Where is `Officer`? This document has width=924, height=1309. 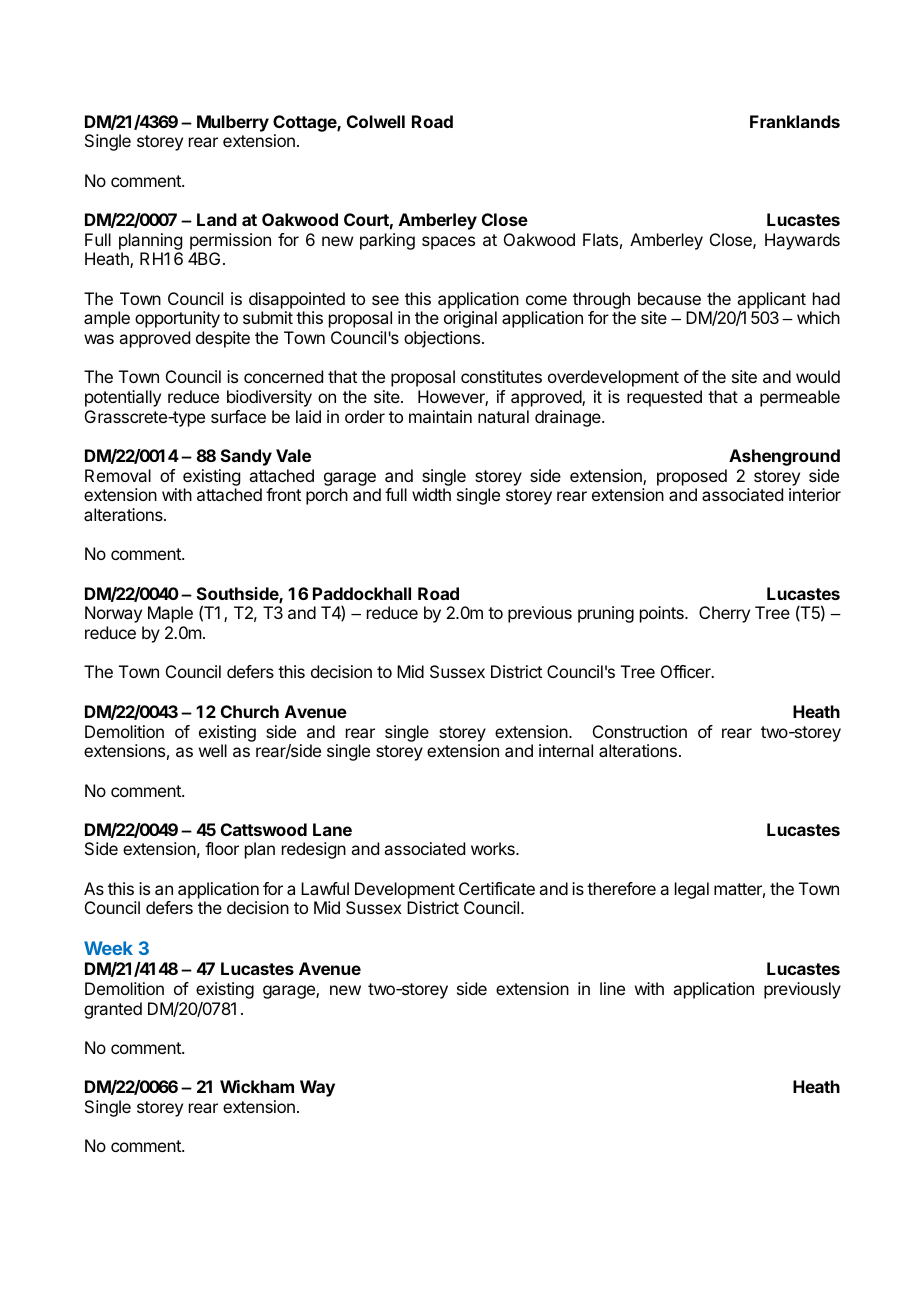 Officer is located at coordinates (687, 671).
